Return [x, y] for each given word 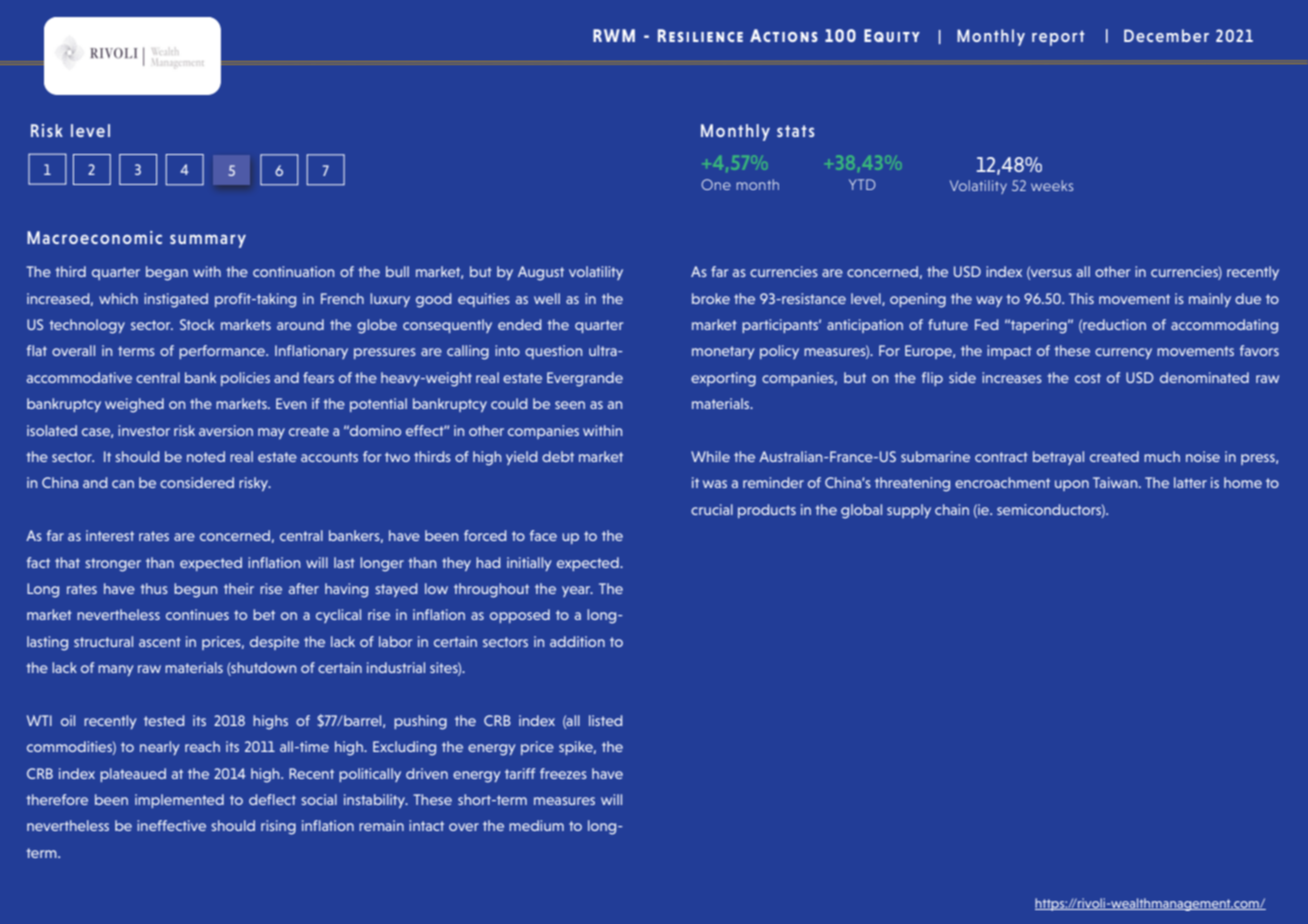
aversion [226, 430]
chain [952, 509]
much [1162, 456]
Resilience [700, 35]
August [541, 273]
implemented [179, 801]
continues [197, 614]
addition [577, 641]
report [1058, 38]
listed [605, 720]
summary [208, 241]
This [1081, 298]
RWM [614, 35]
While [710, 456]
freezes [563, 773]
